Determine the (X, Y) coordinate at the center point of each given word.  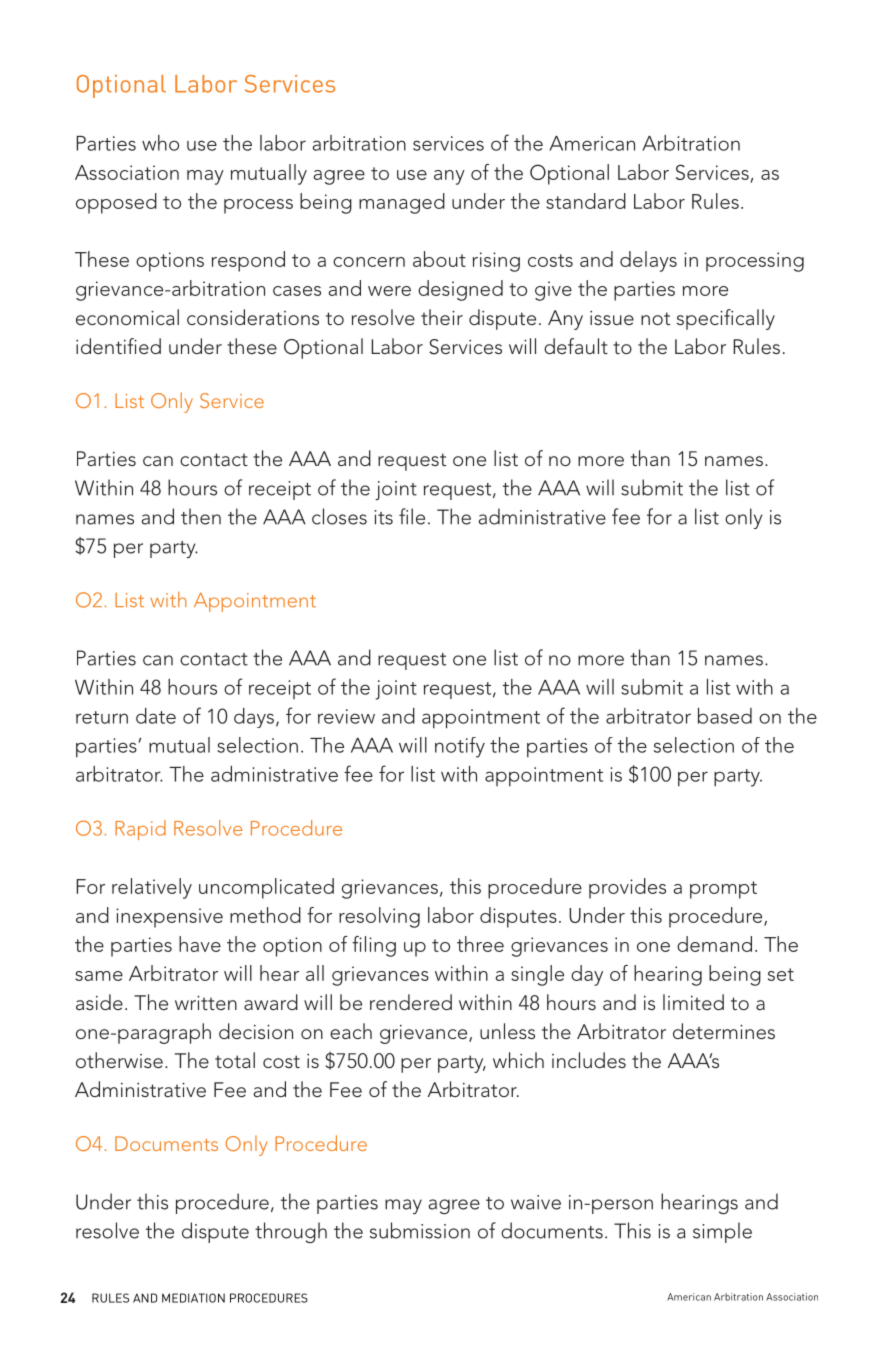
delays (648, 261)
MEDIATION (193, 1298)
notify (460, 747)
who (160, 143)
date (156, 716)
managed (402, 203)
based (725, 716)
